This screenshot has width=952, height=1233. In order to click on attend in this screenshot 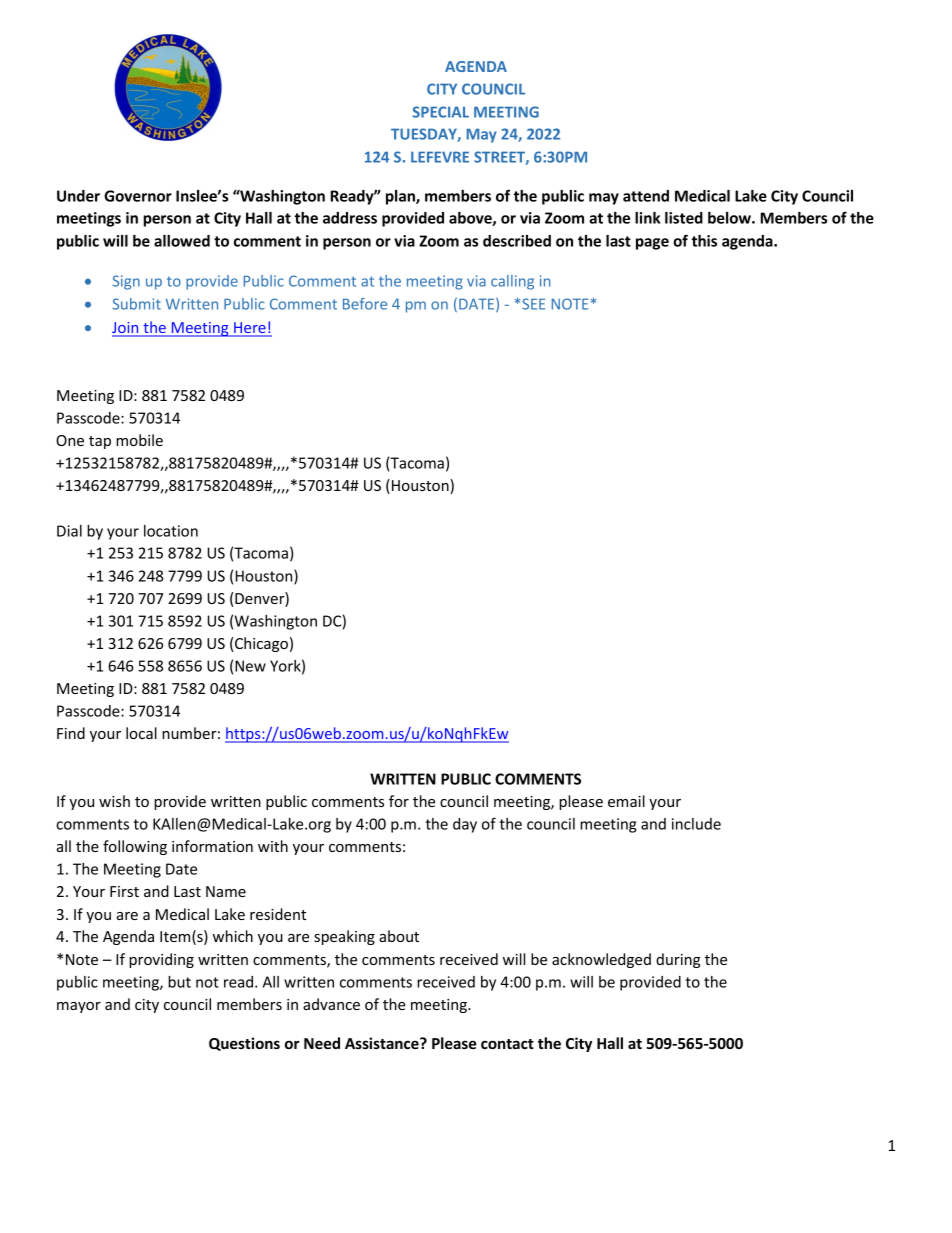, I will do `click(646, 196)`.
